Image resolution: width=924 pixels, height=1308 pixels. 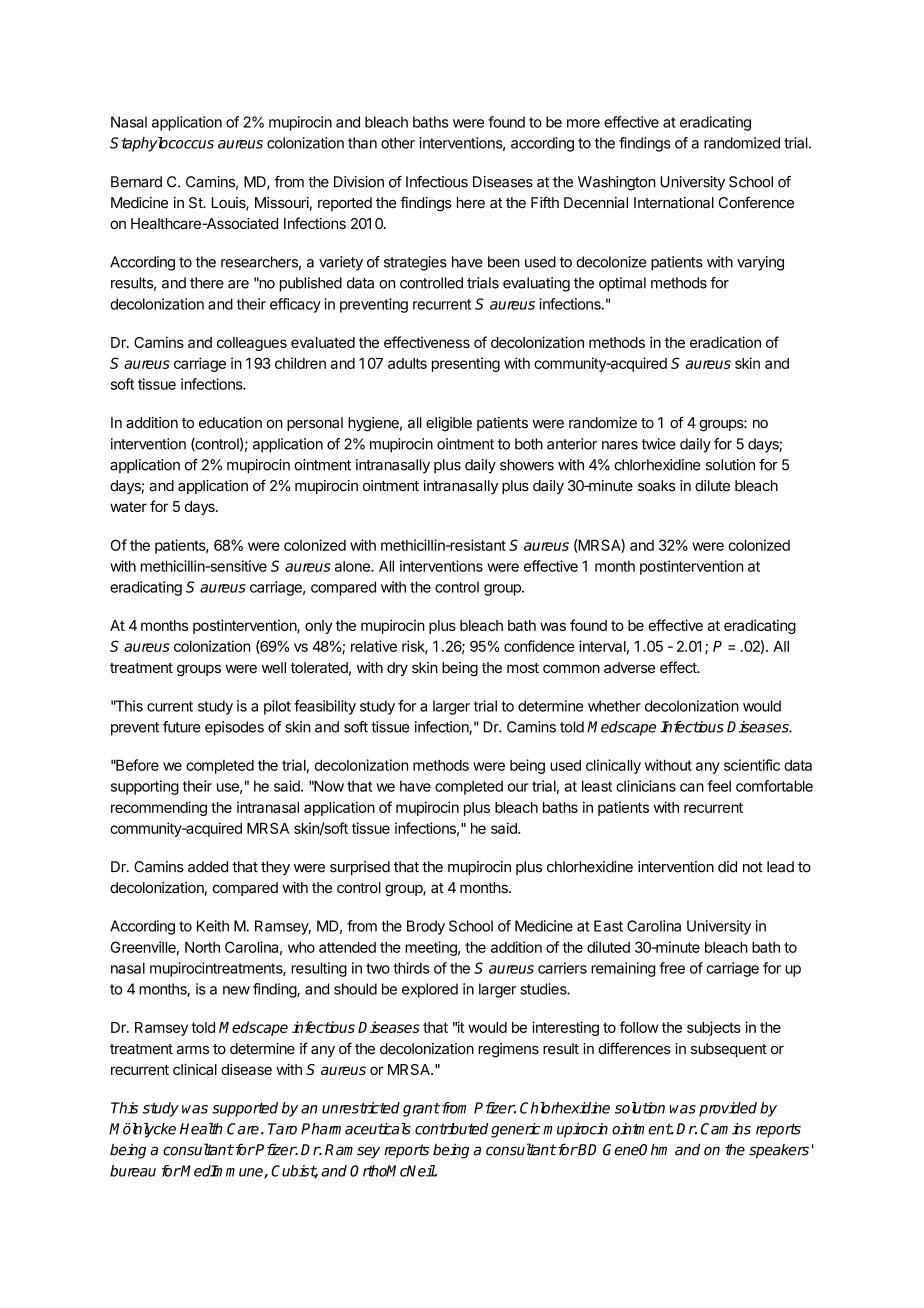 I want to click on contributed, so click(x=451, y=1129).
